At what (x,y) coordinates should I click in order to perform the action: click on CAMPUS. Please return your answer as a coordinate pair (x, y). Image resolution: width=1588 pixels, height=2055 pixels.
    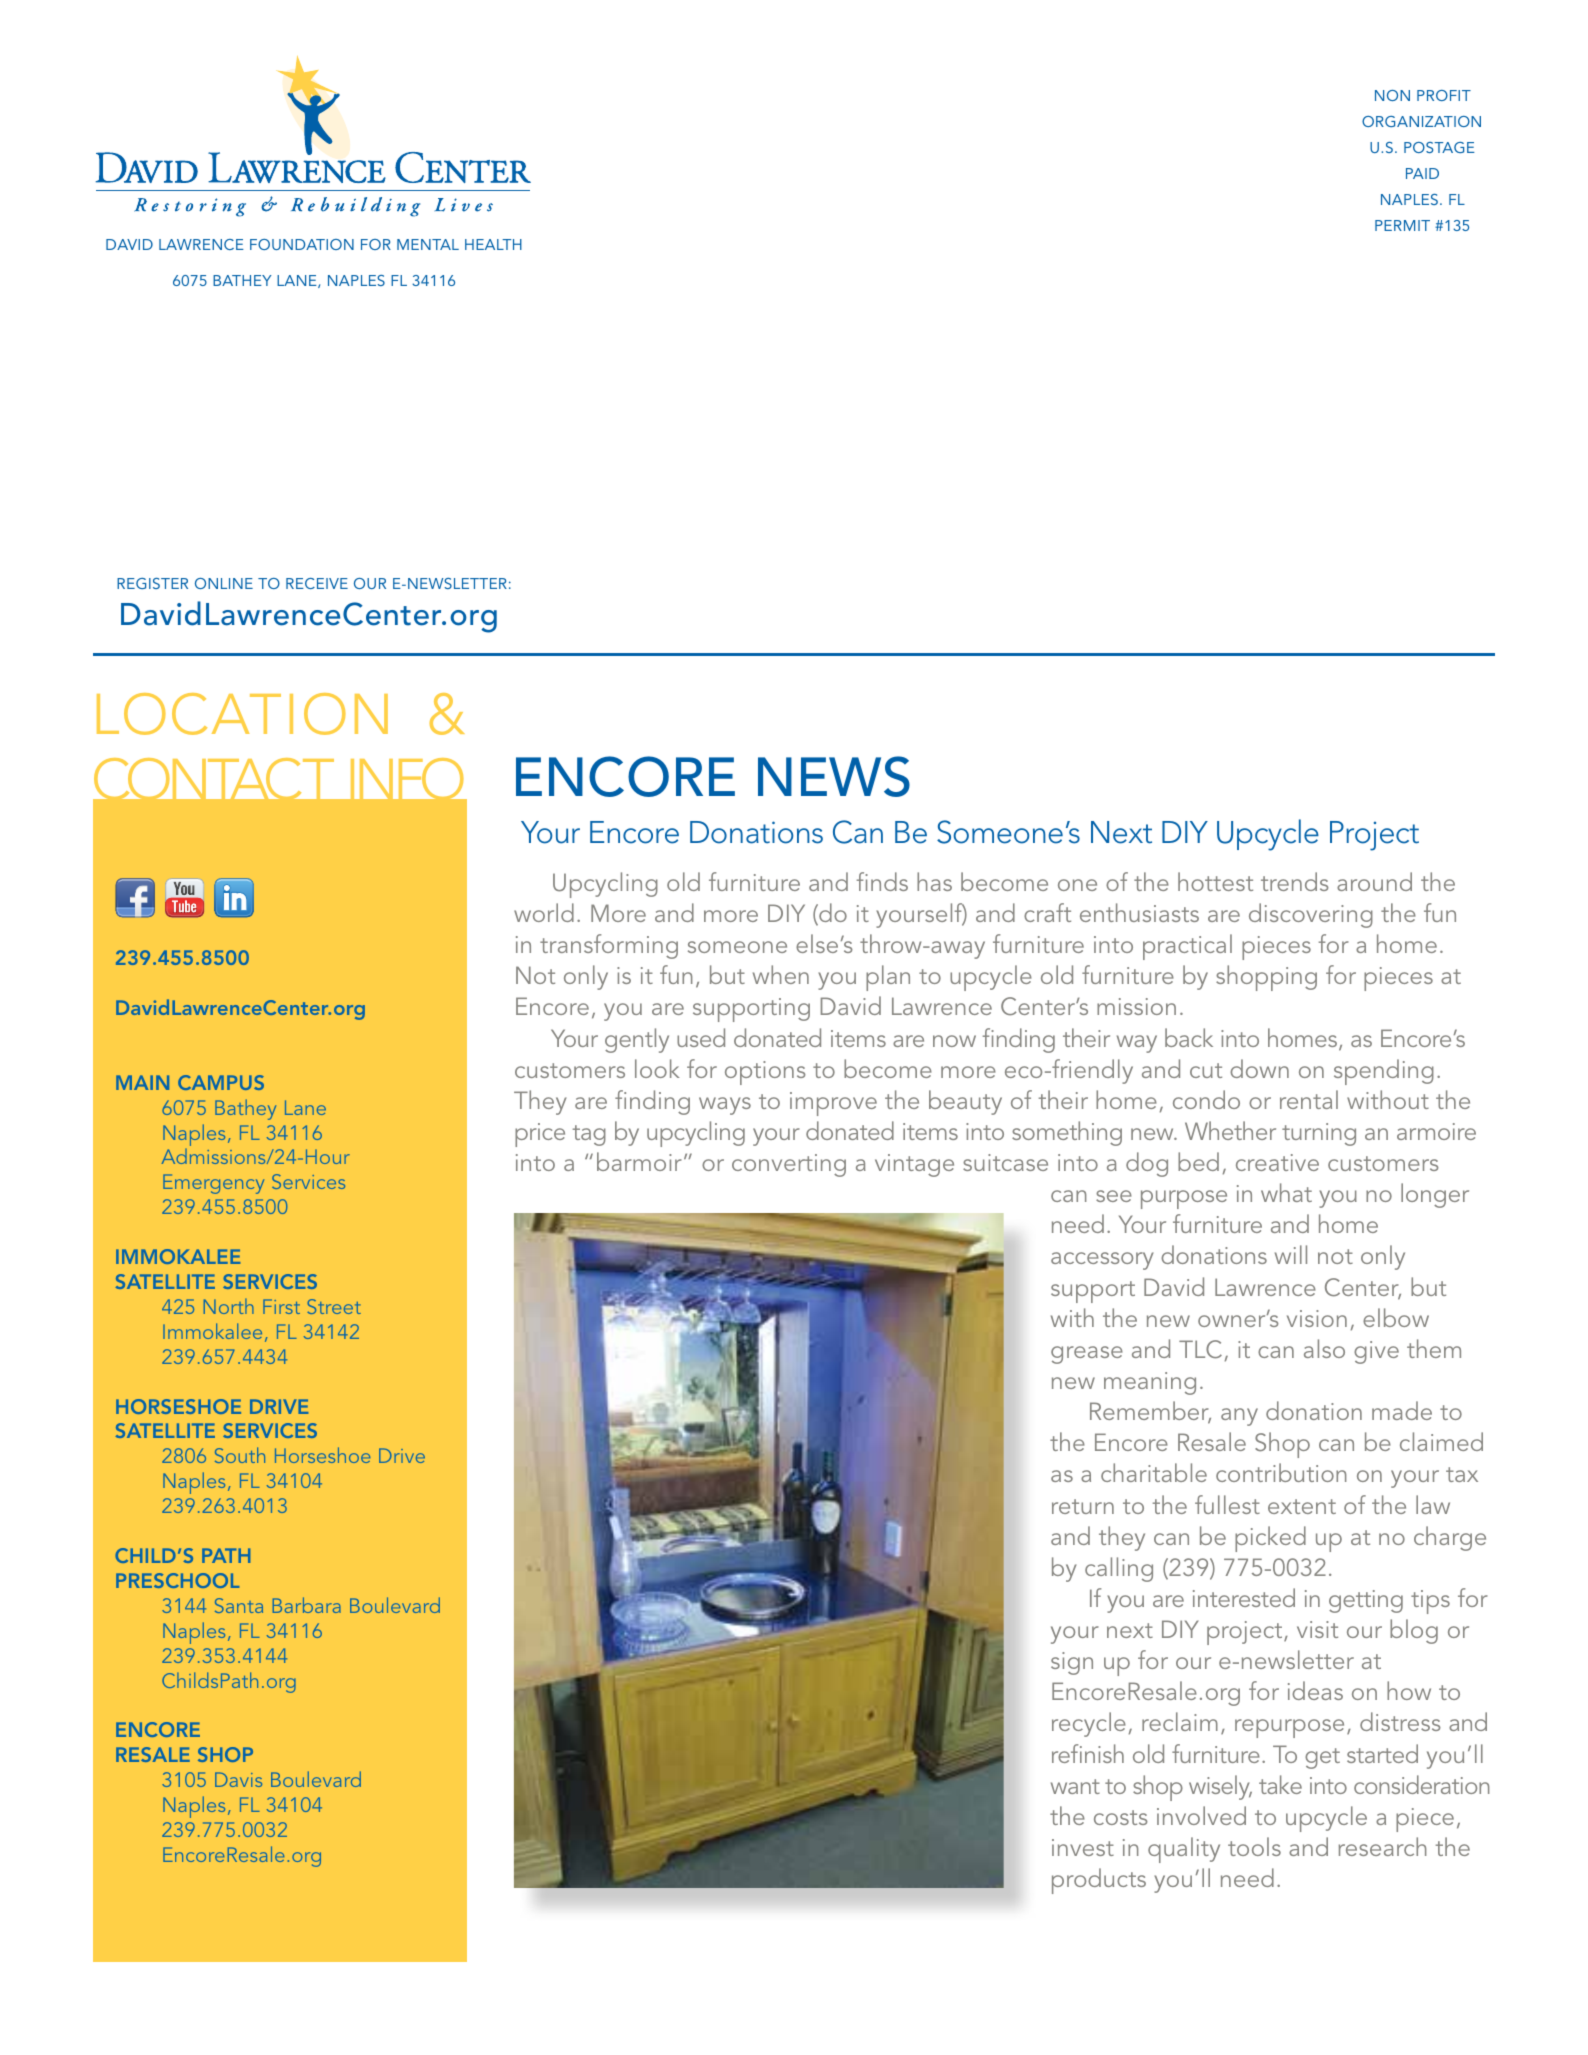
    Looking at the image, I should click on (221, 1082).
